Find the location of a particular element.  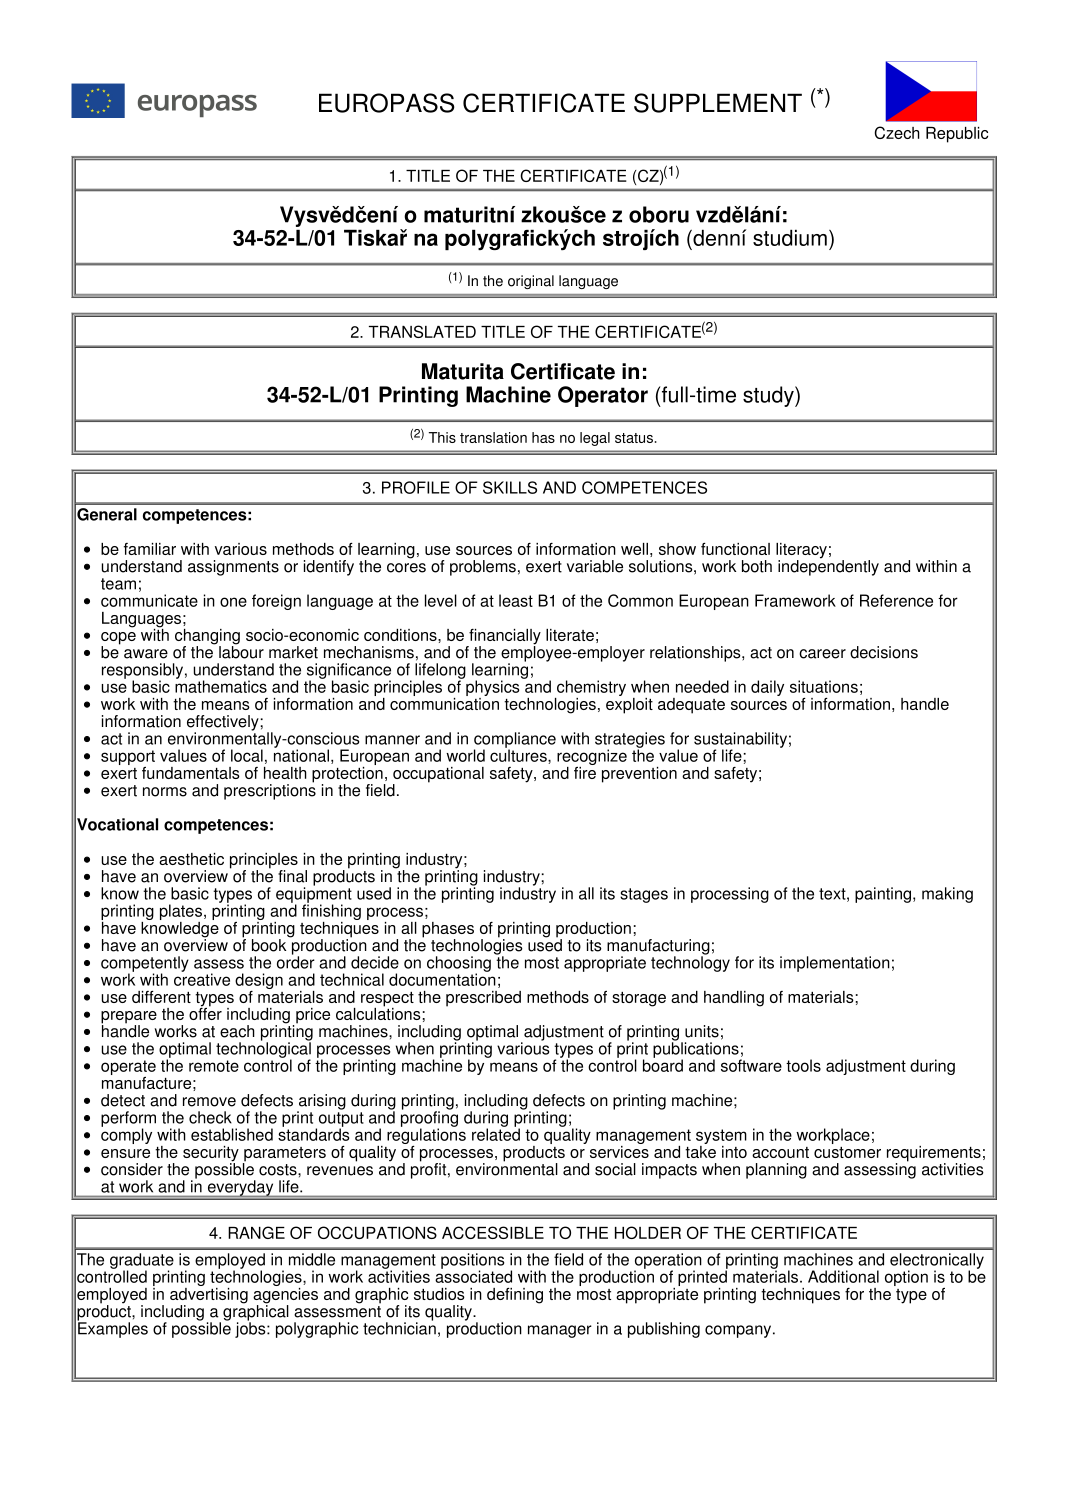

Czech is located at coordinates (897, 132).
